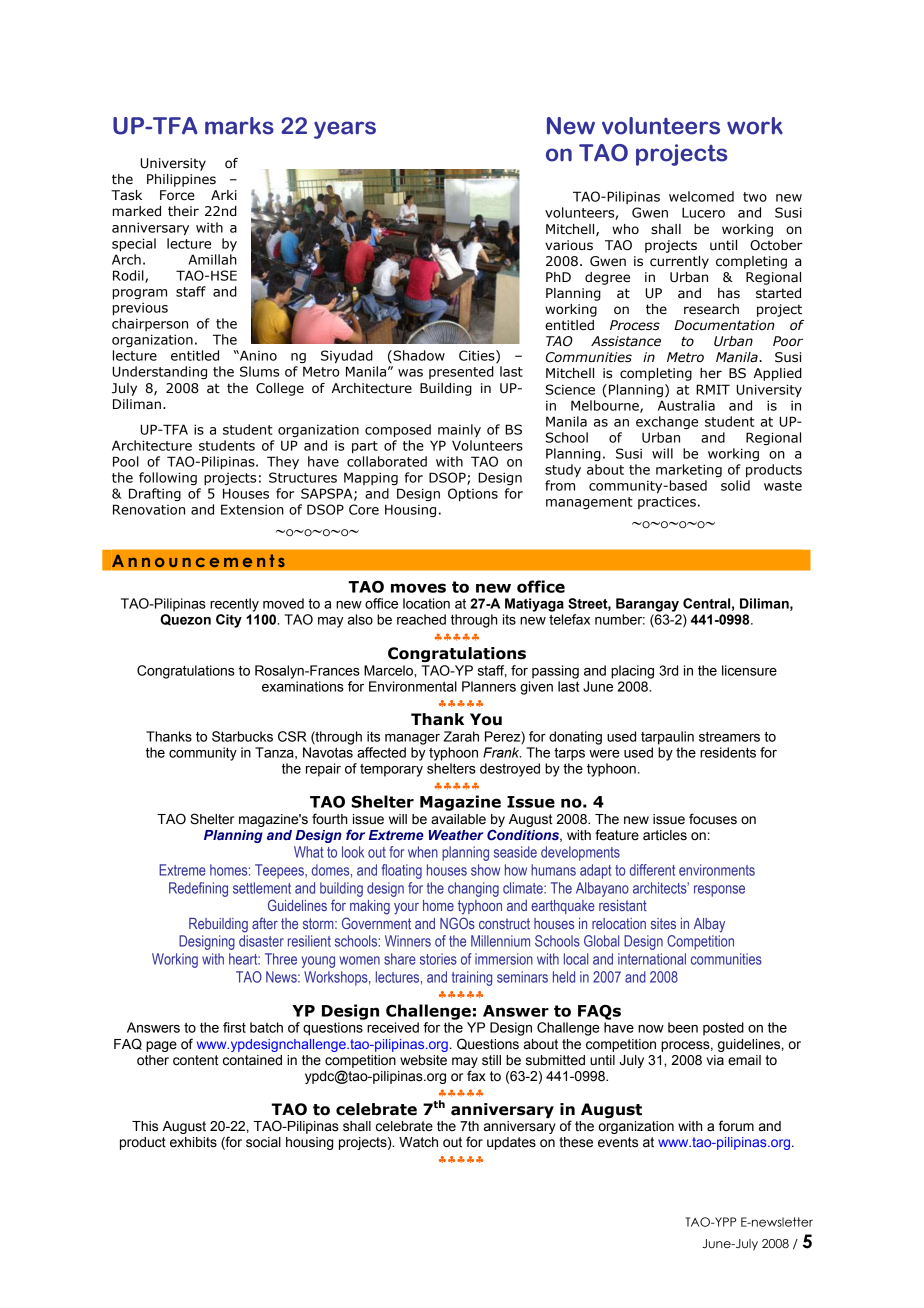 This image has width=924, height=1308. What do you see at coordinates (458, 819) in the image?
I see `available` at bounding box center [458, 819].
